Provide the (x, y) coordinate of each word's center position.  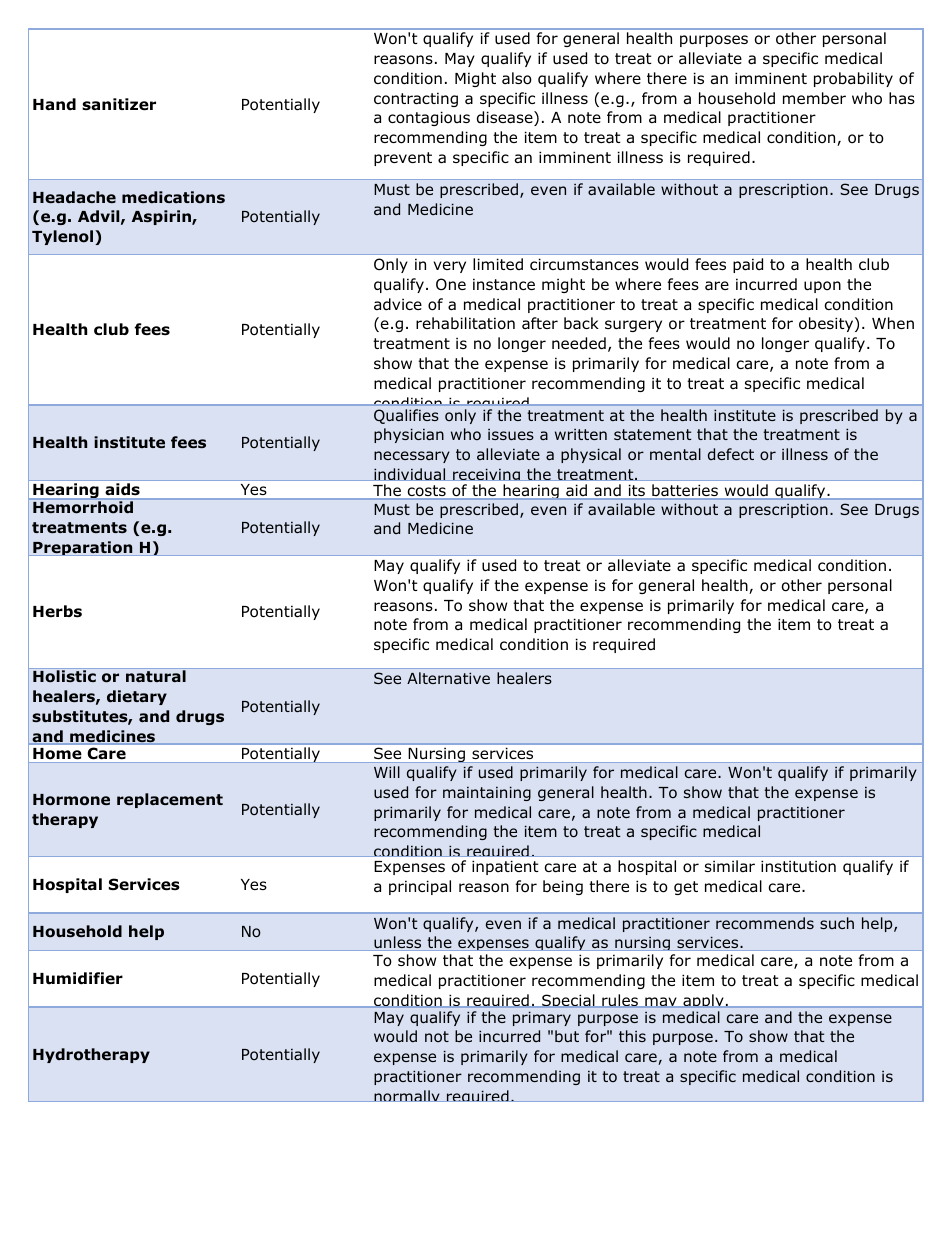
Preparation (83, 548)
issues (511, 434)
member (814, 98)
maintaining (487, 793)
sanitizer (119, 104)
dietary (137, 697)
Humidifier (78, 978)
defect (731, 454)
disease (506, 118)
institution (798, 866)
